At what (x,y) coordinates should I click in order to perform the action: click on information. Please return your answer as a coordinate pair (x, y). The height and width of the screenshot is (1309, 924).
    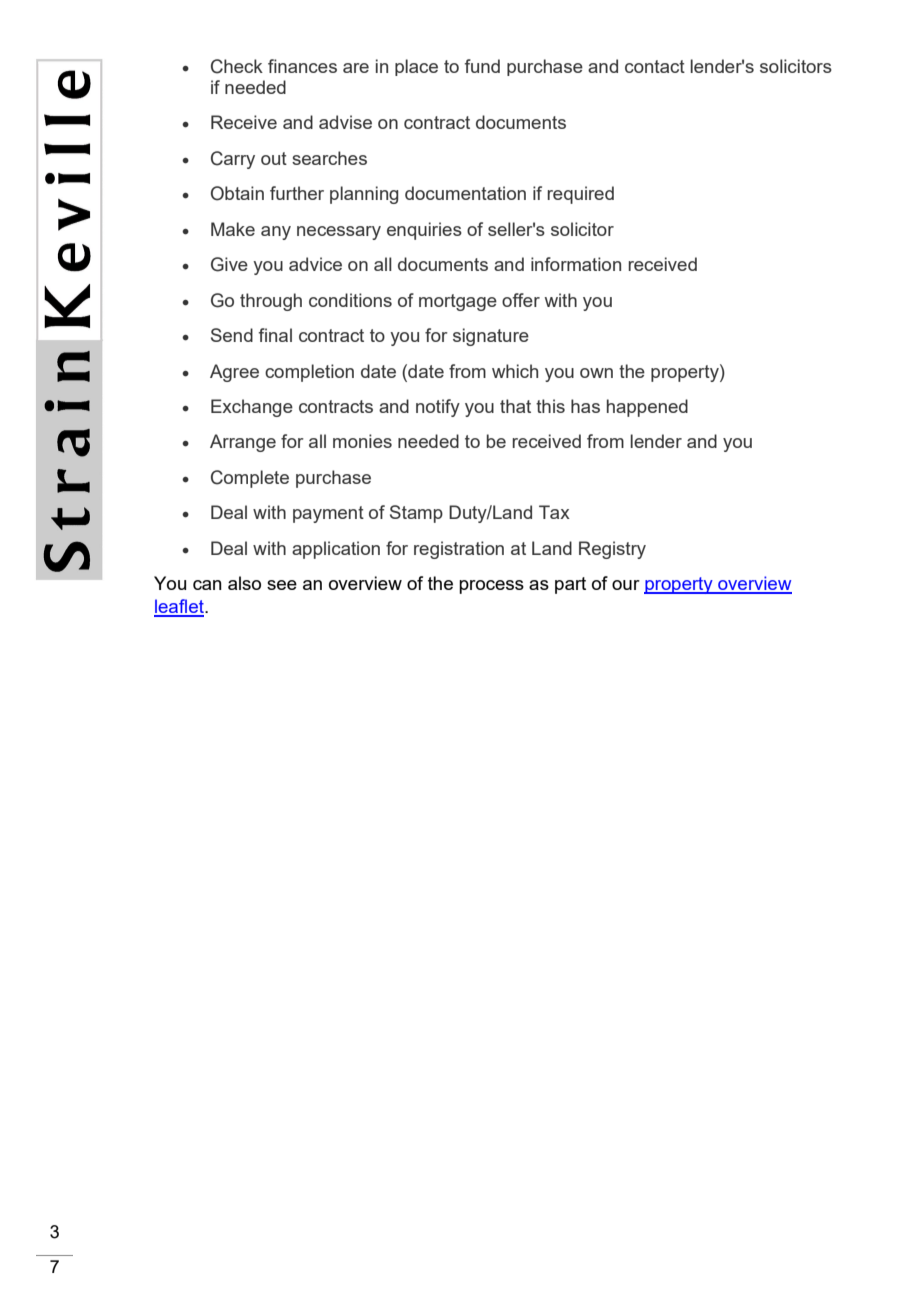
    Looking at the image, I should click on (576, 264).
